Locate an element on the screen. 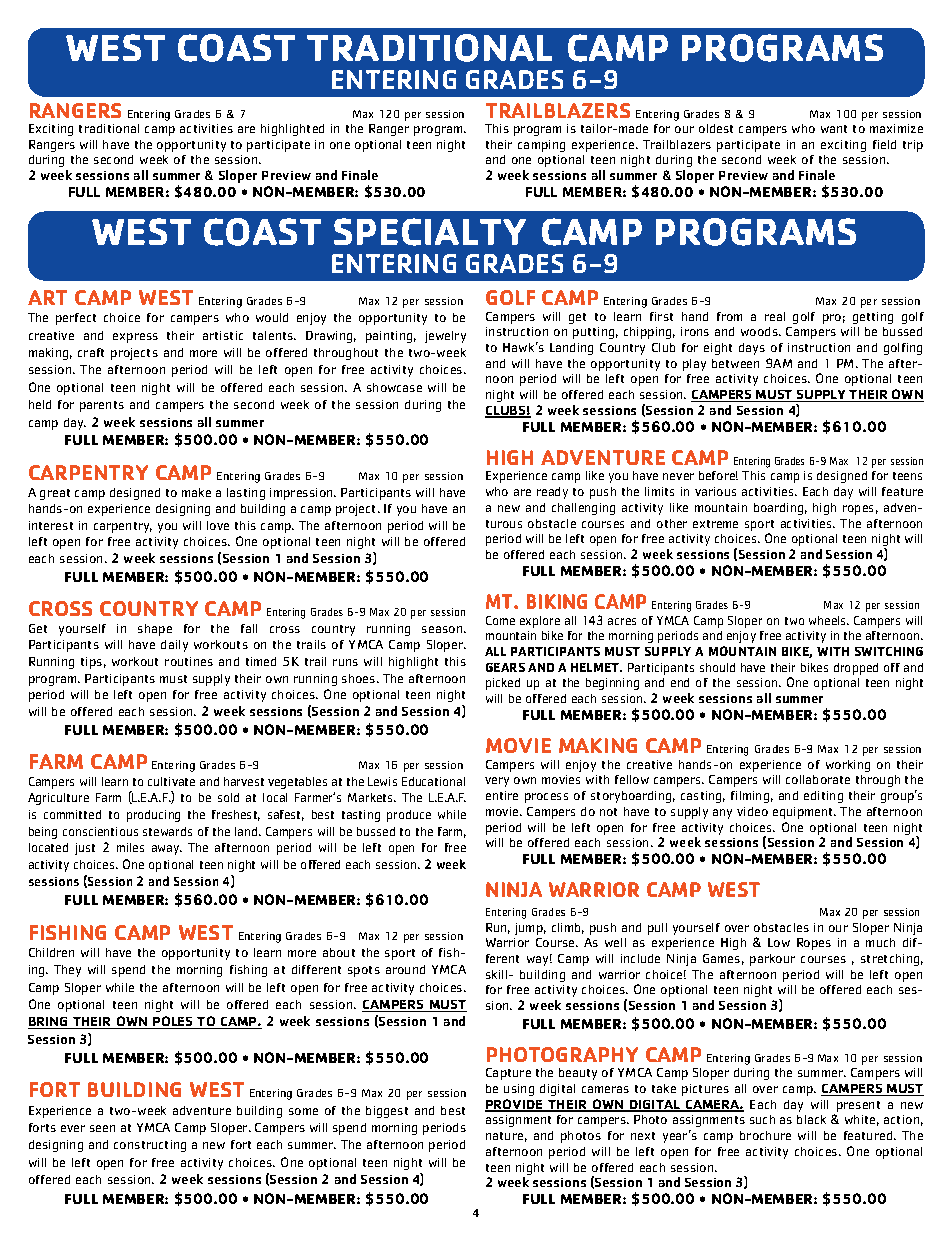 This screenshot has height=1233, width=952. parents is located at coordinates (102, 406).
